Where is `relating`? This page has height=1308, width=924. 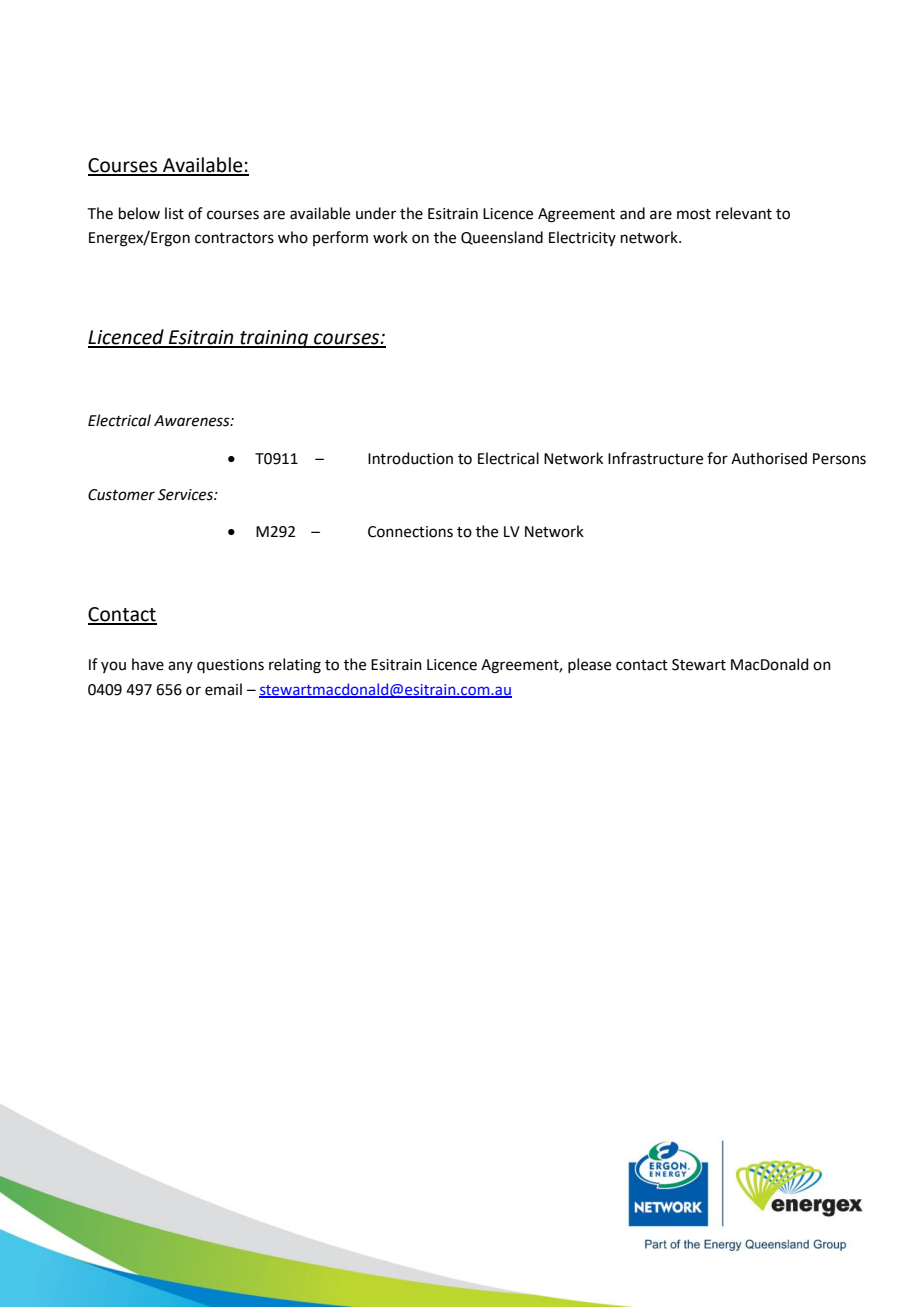 relating is located at coordinates (295, 666).
